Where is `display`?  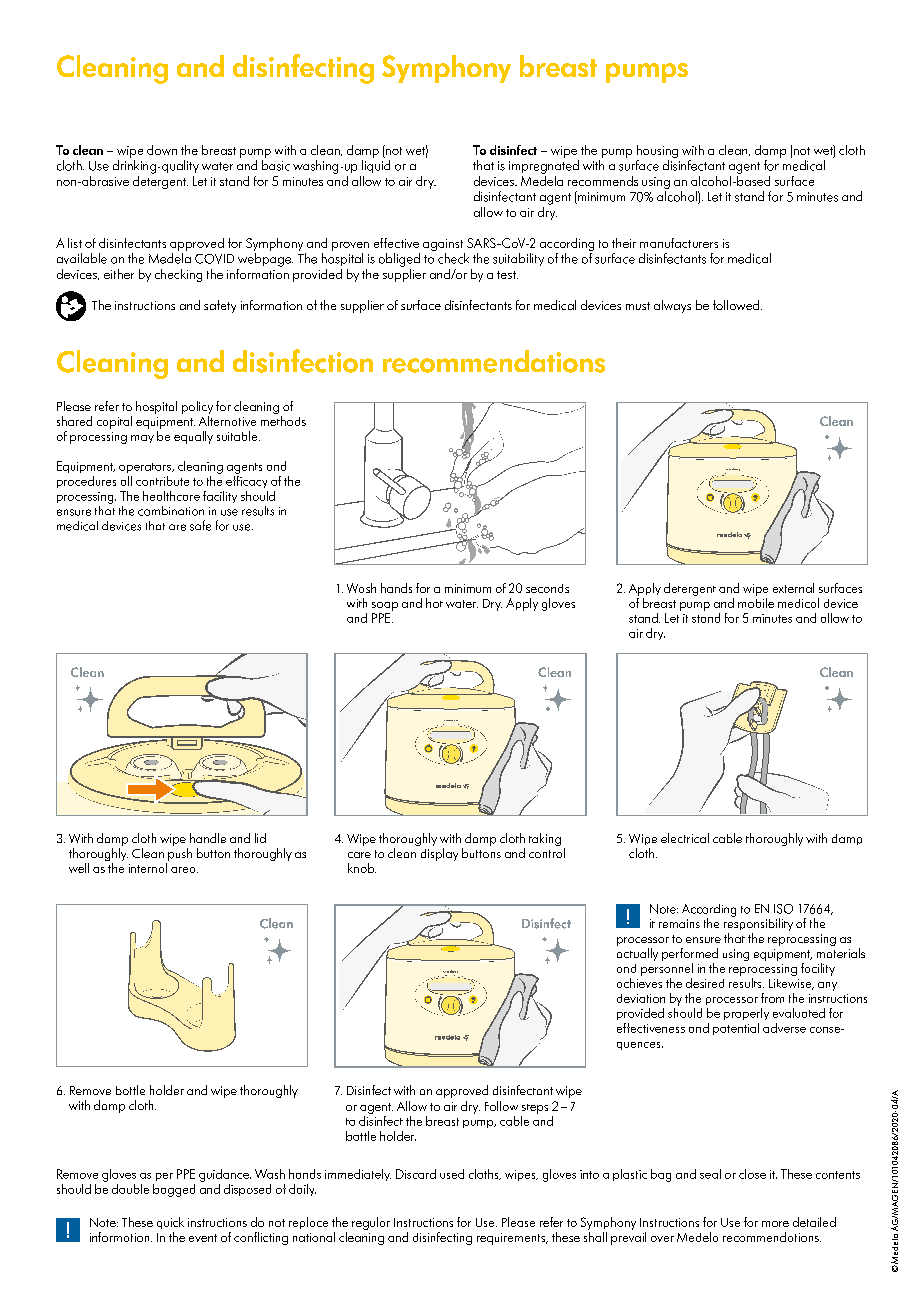
display is located at coordinates (439, 854).
